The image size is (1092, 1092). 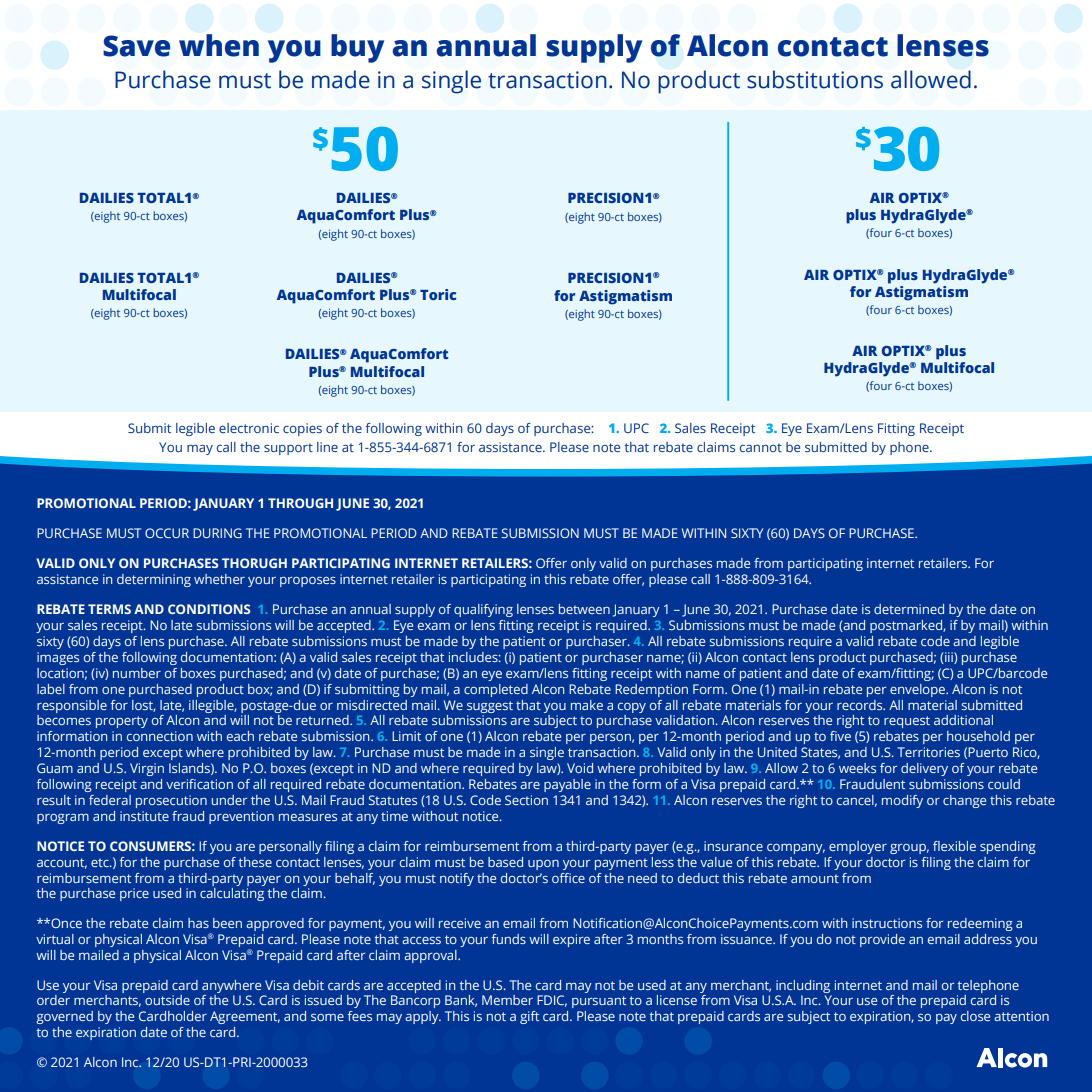 I want to click on buy, so click(x=357, y=48).
